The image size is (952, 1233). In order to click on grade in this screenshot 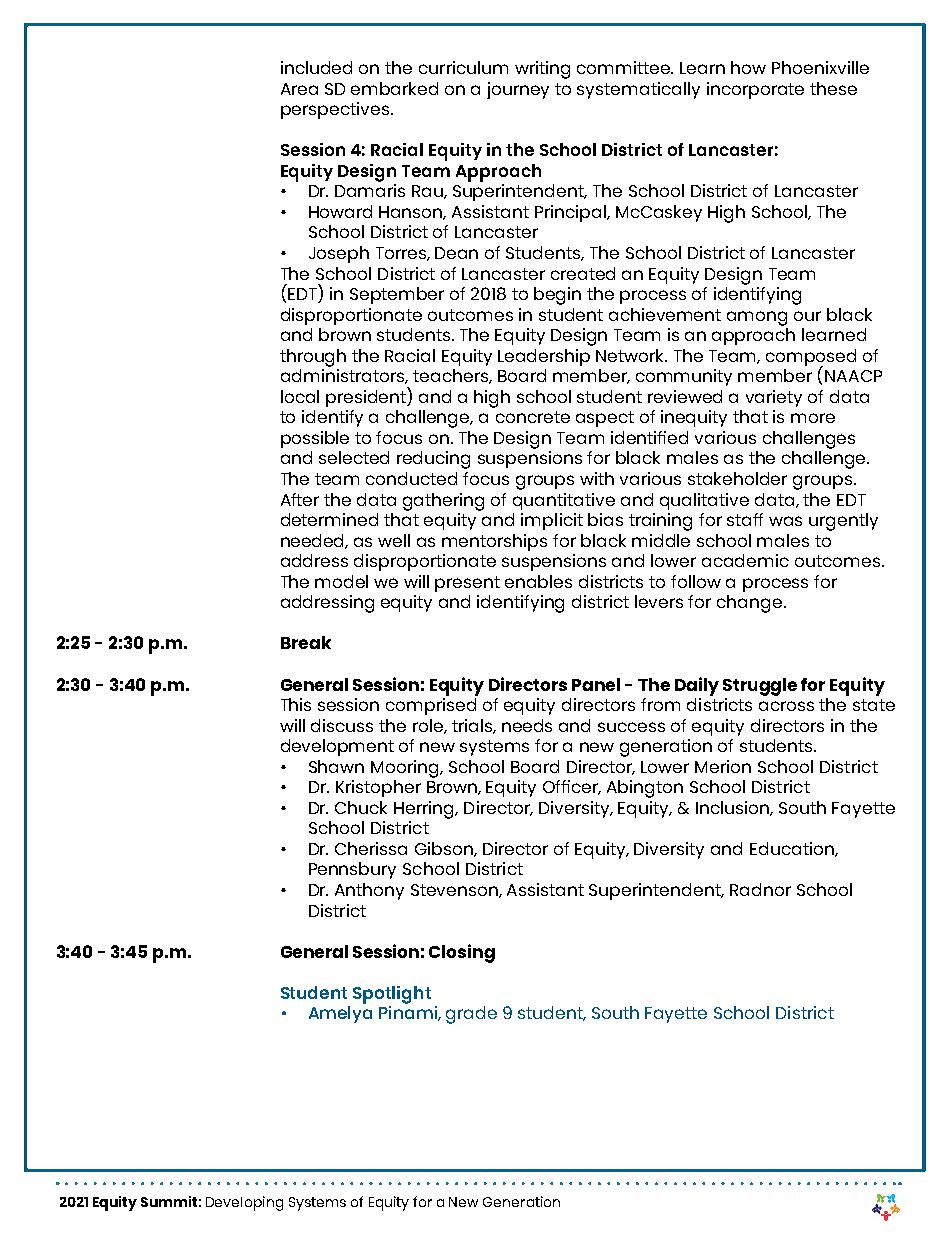, I will do `click(471, 1015)`.
